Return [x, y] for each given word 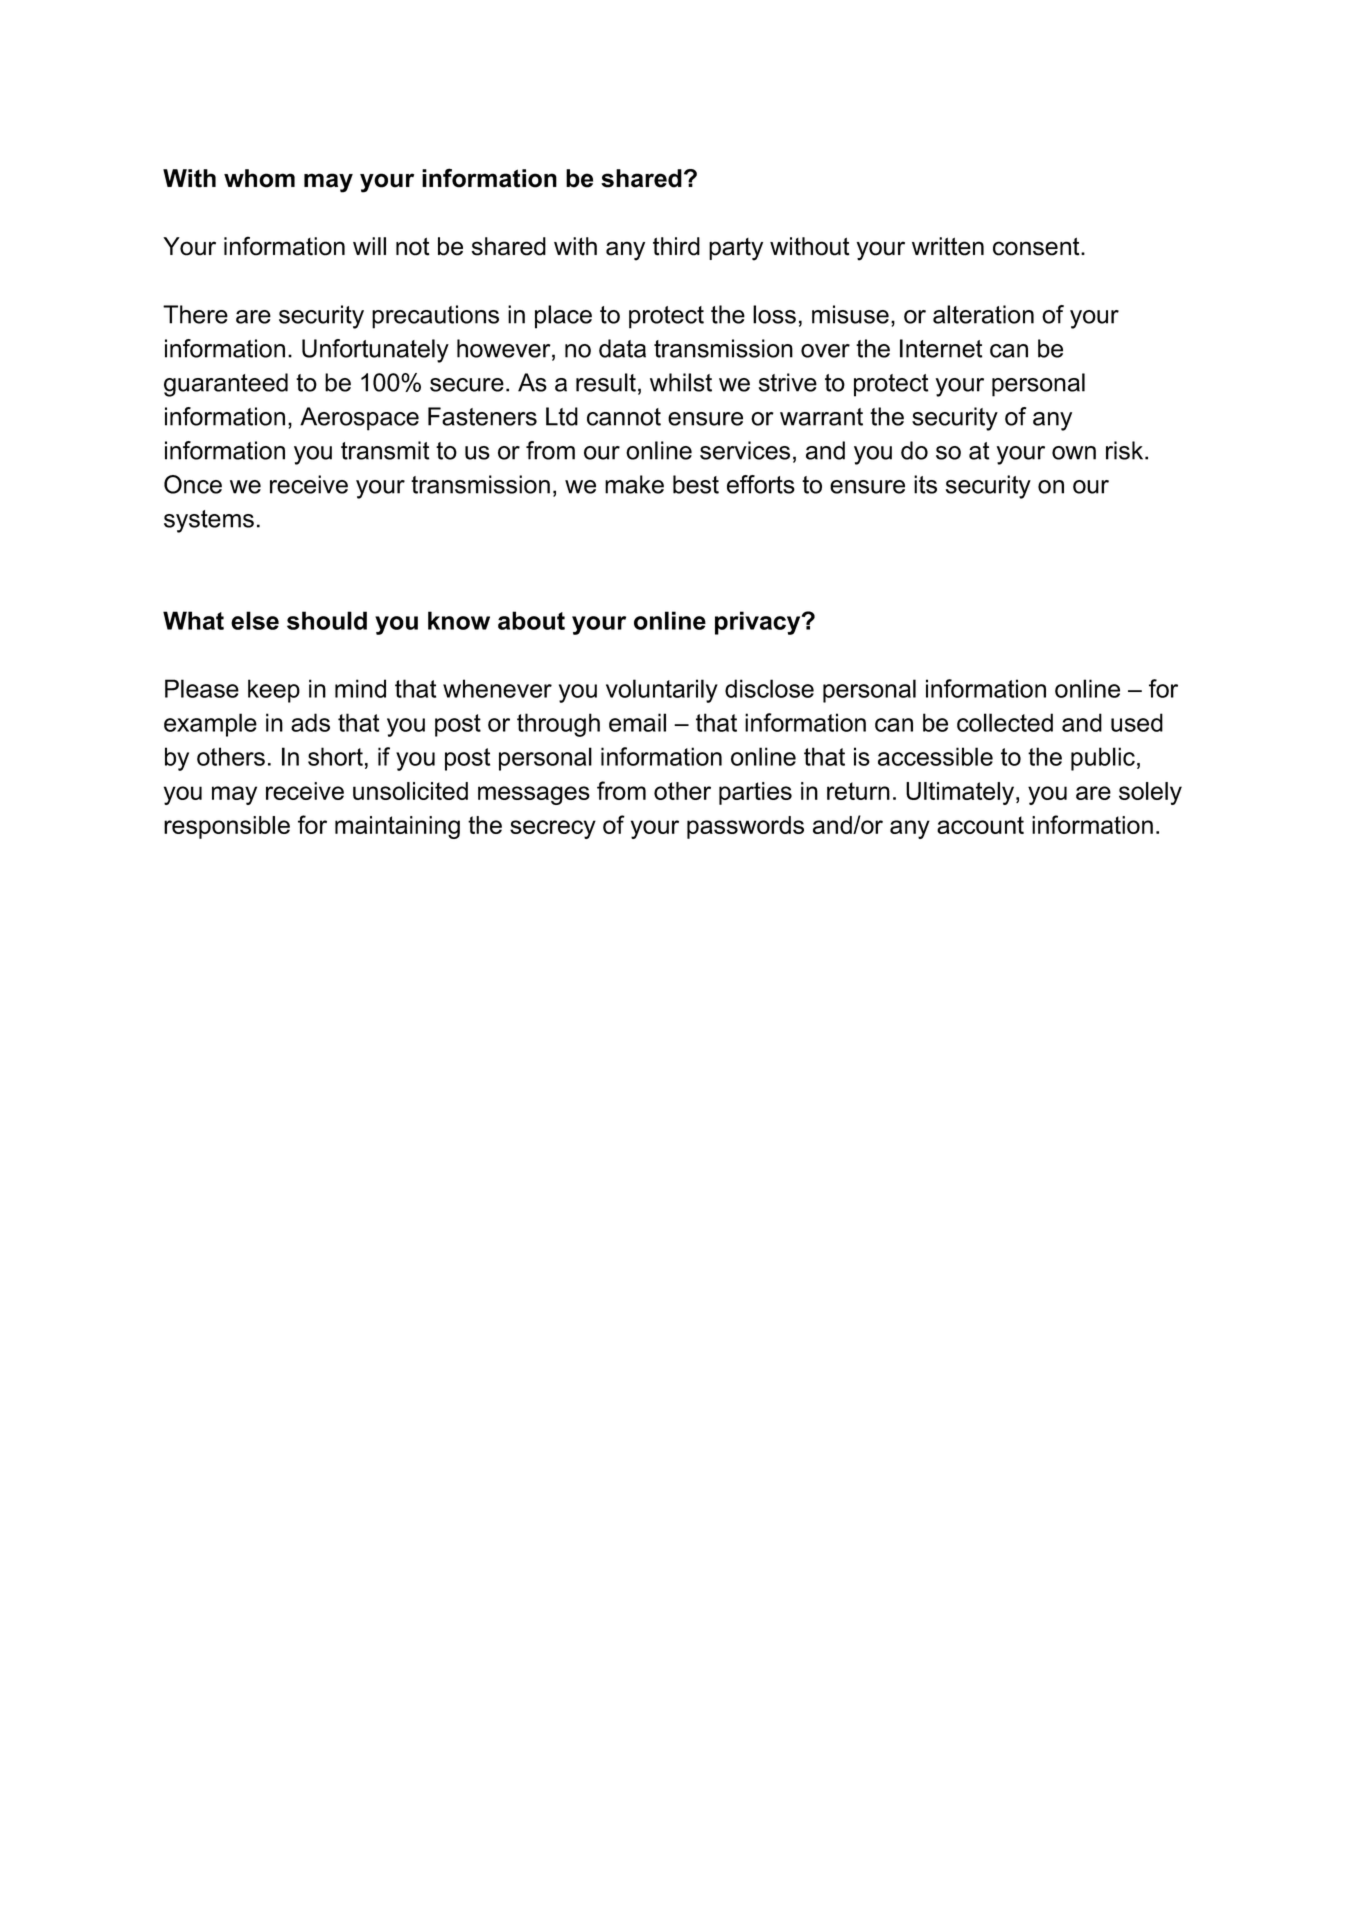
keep [274, 691]
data [622, 348]
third [676, 246]
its [925, 484]
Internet [941, 348]
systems [209, 521]
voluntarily [662, 691]
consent [1037, 246]
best [696, 484]
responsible [227, 827]
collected [1005, 722]
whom [259, 178]
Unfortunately [375, 351]
